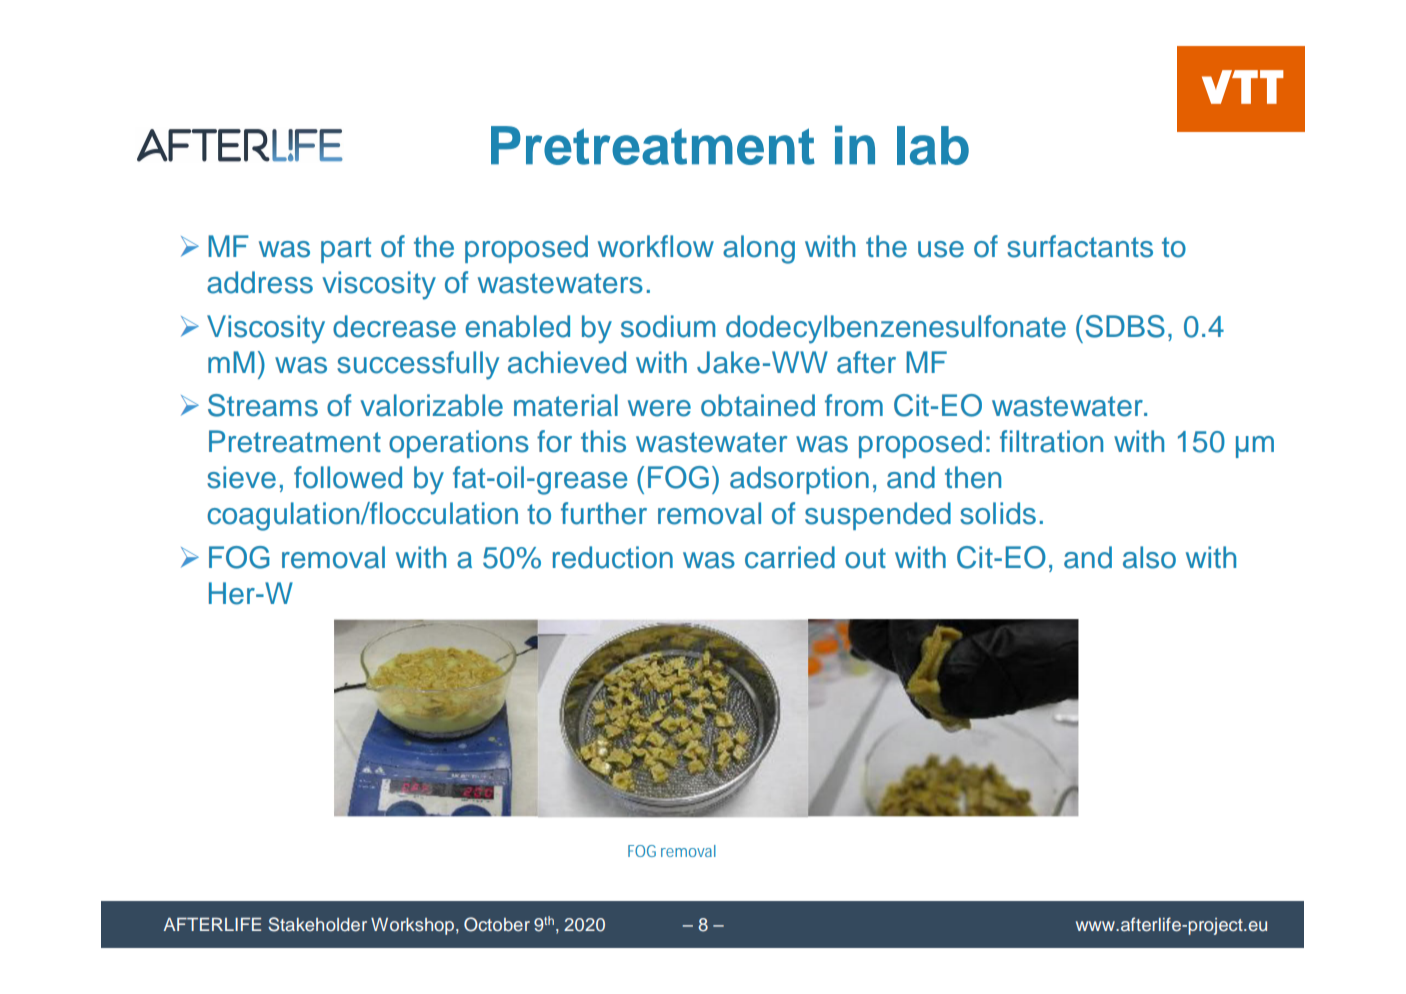 The image size is (1406, 994). What do you see at coordinates (790, 557) in the screenshot?
I see `carried` at bounding box center [790, 557].
